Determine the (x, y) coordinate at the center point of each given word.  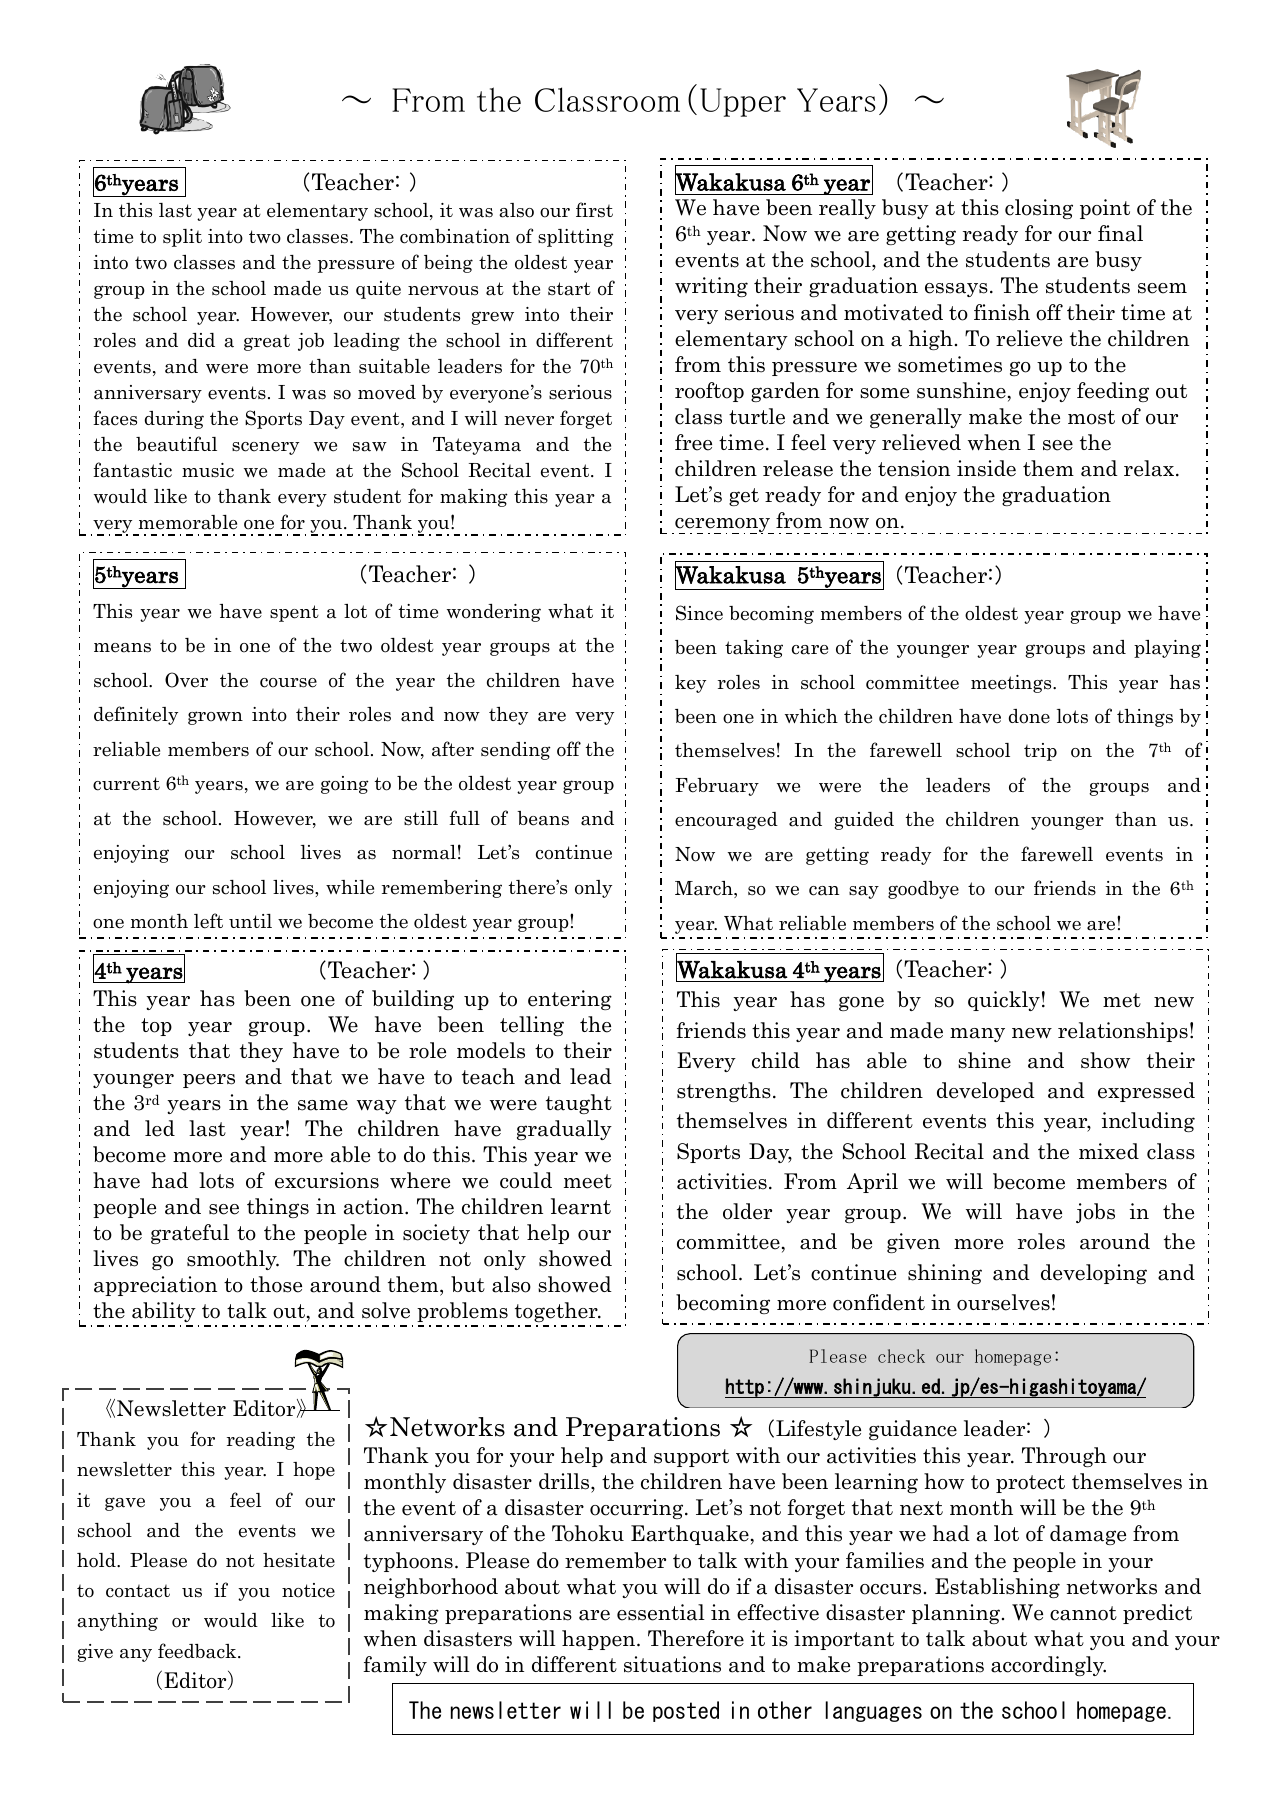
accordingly (1048, 1666)
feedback (198, 1651)
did (201, 340)
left (208, 921)
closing (1039, 209)
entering (570, 1000)
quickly (1004, 1001)
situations (672, 1664)
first (594, 210)
